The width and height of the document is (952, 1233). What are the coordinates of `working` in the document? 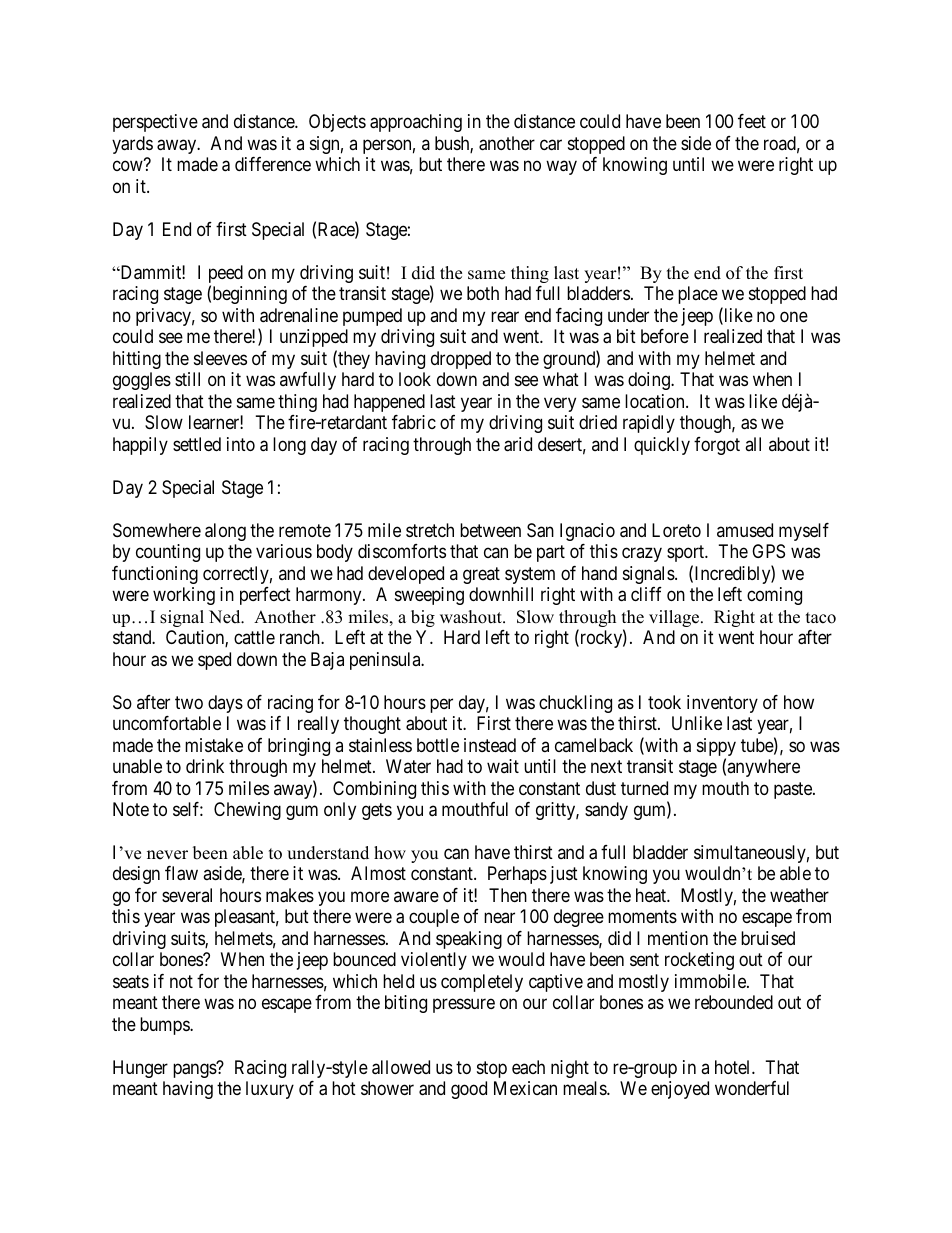 It's located at (184, 596).
